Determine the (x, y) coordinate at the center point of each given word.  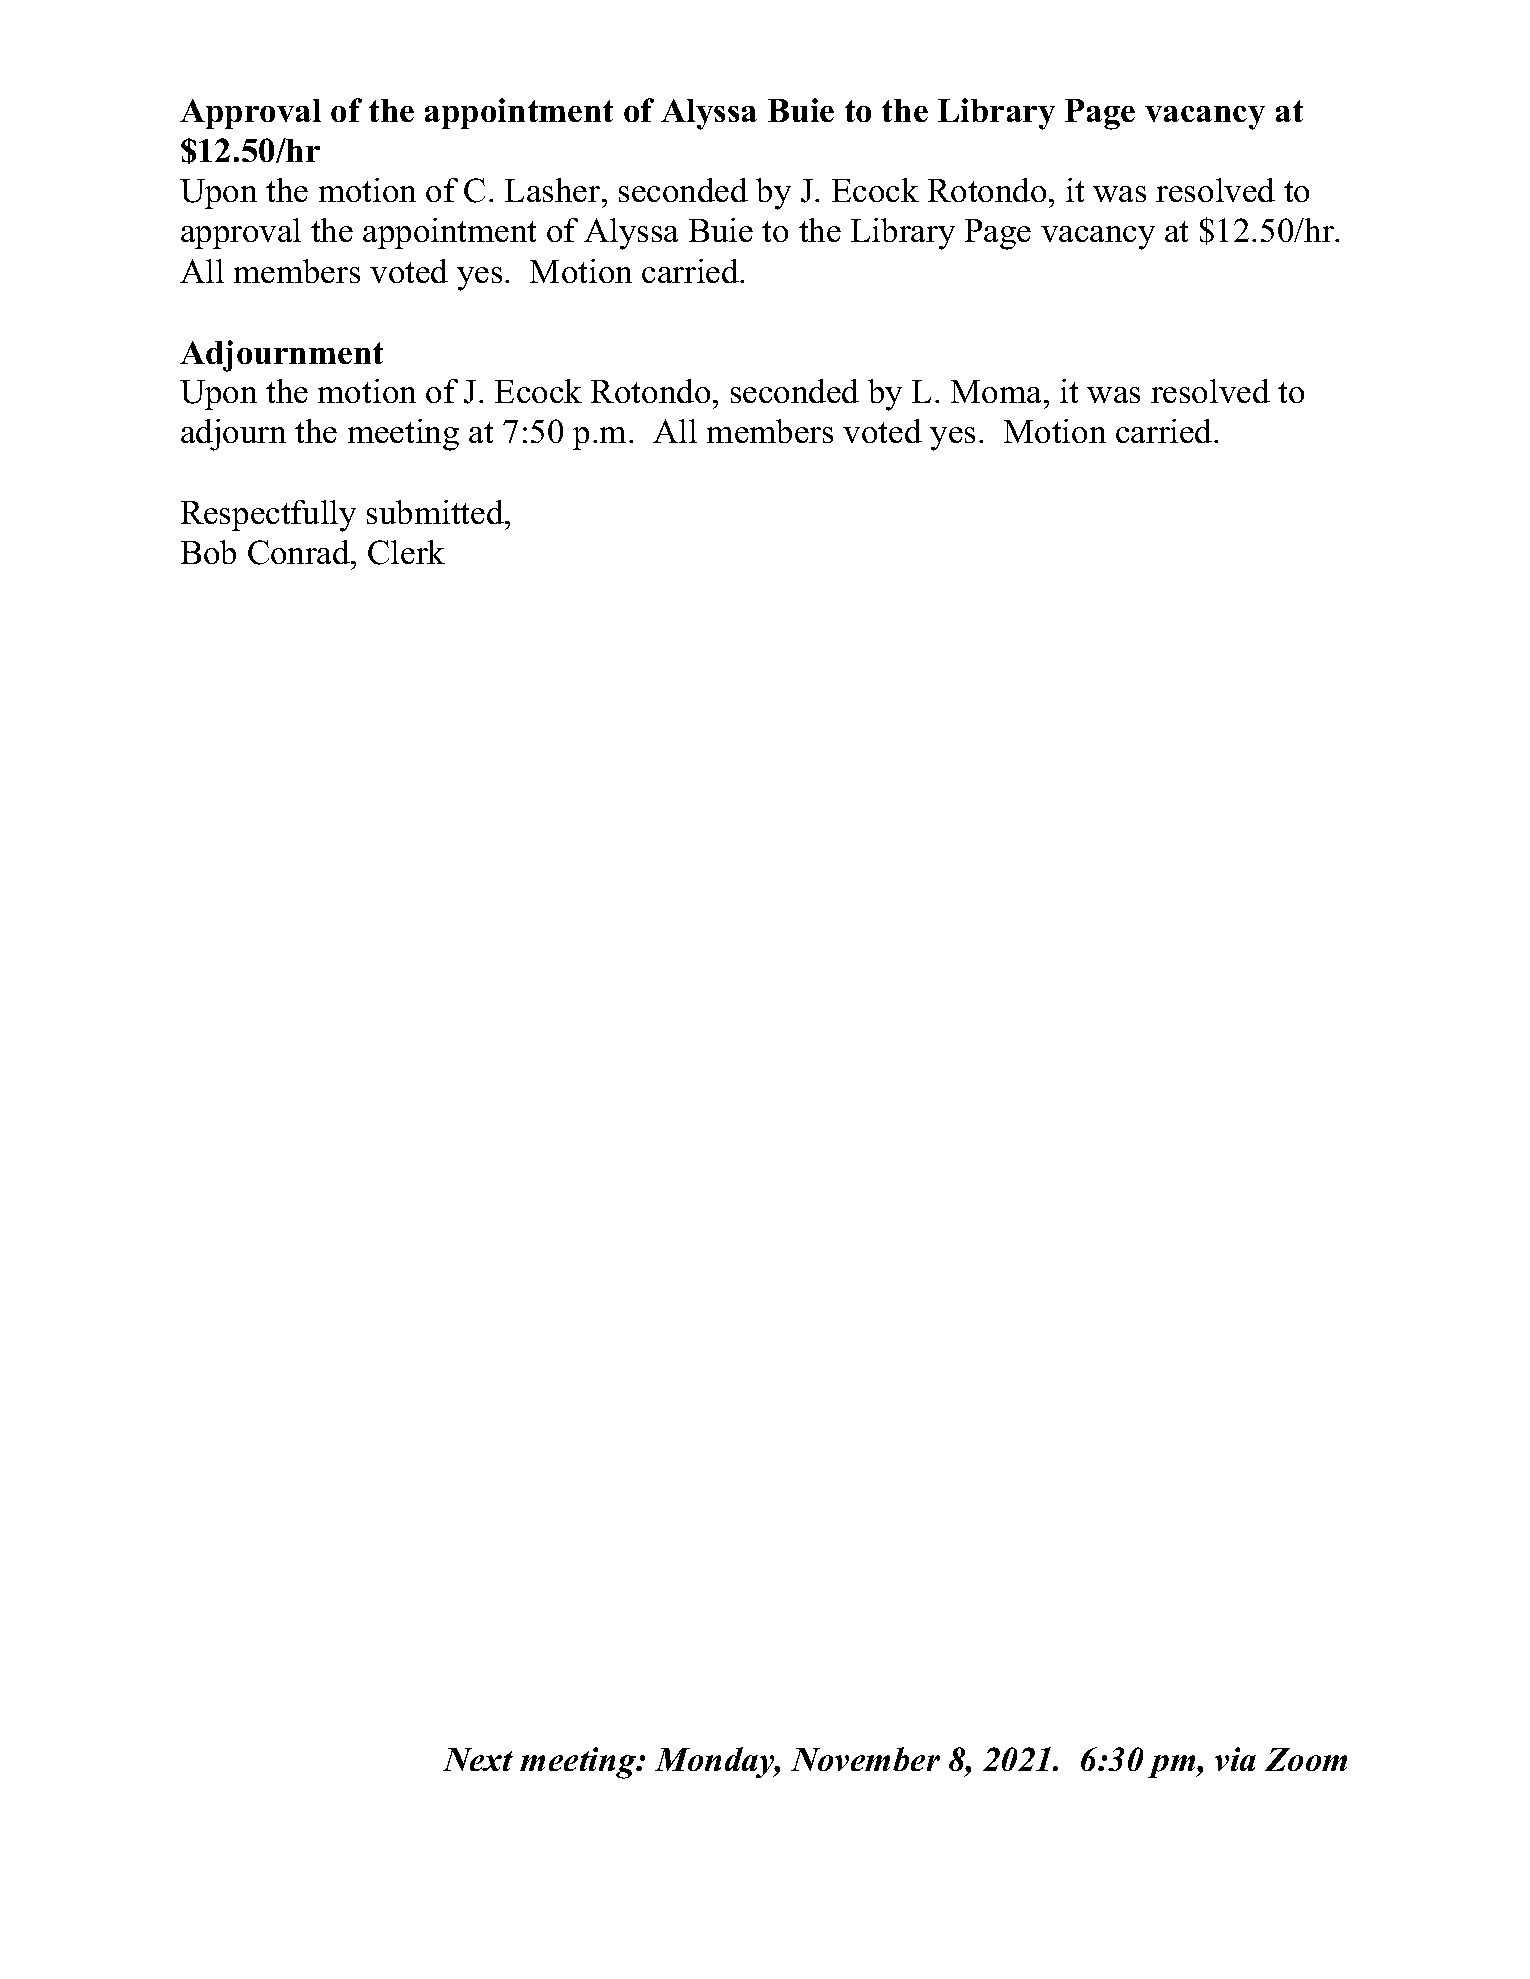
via (1235, 1759)
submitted (436, 512)
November (865, 1759)
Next (478, 1759)
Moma (998, 391)
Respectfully (268, 516)
